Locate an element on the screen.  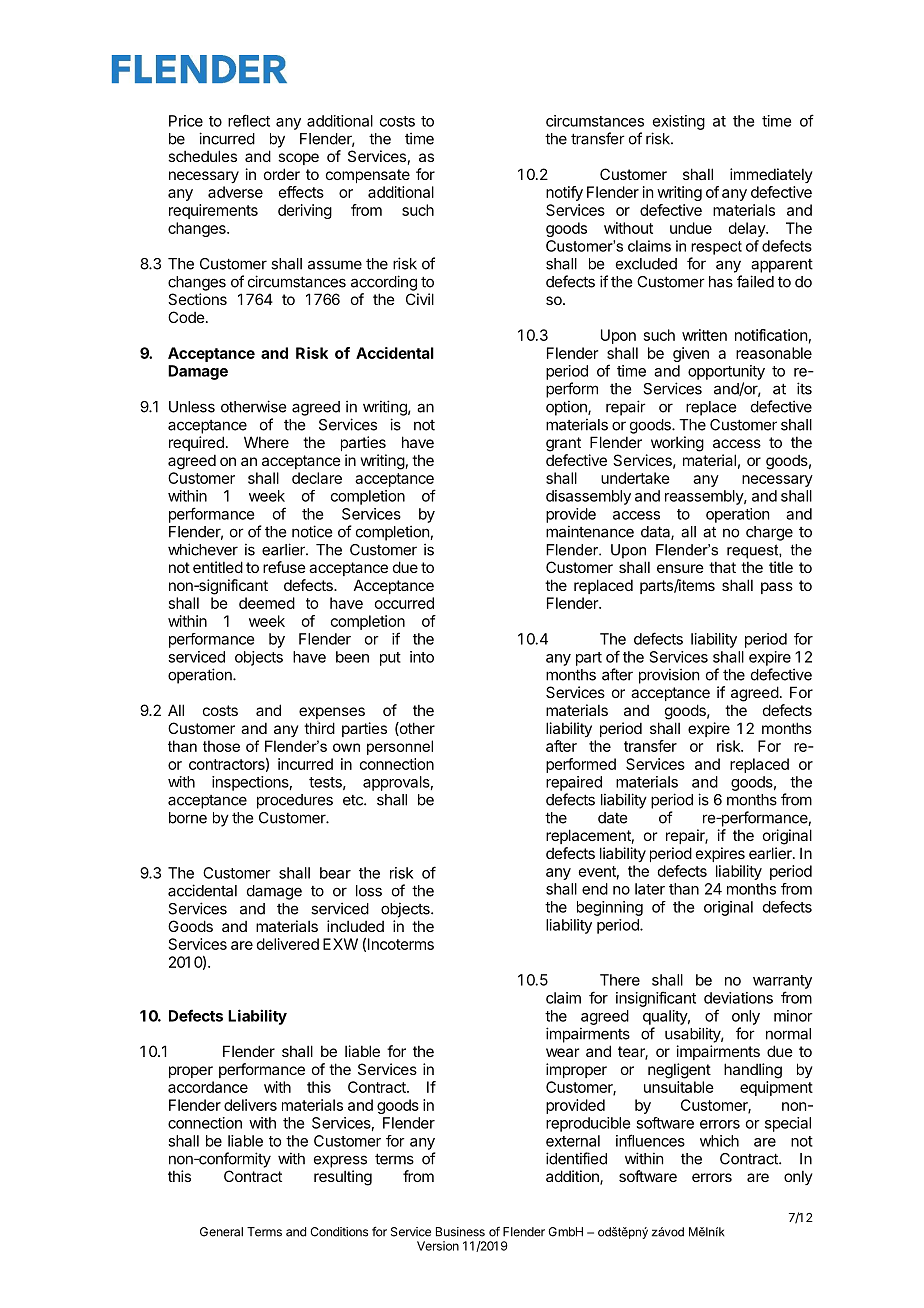
later is located at coordinates (650, 889).
